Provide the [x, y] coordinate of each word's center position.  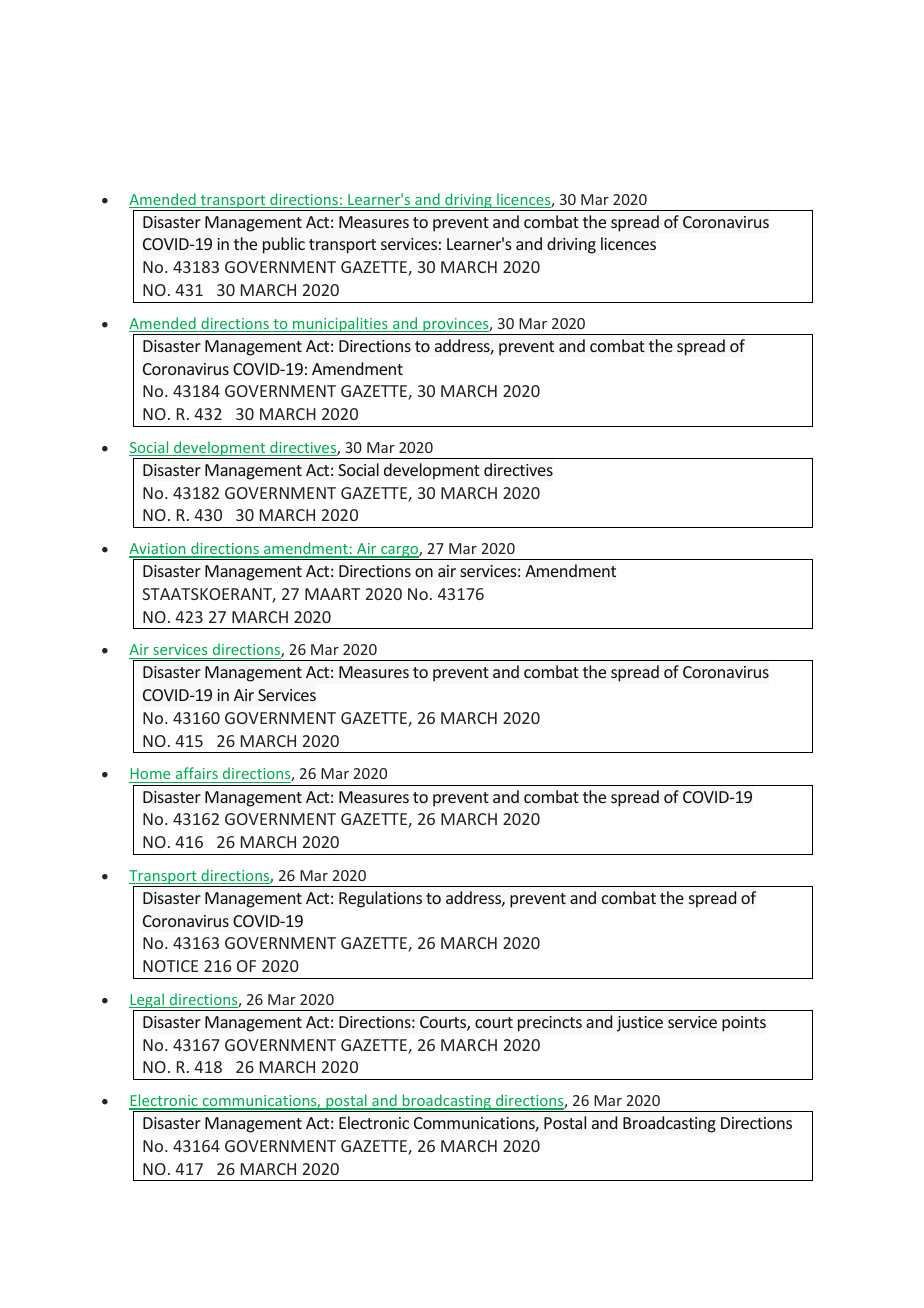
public [284, 245]
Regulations [380, 899]
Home [151, 775]
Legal [147, 1002]
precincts [550, 1024]
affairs [196, 775]
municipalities [340, 326]
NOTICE [170, 966]
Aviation [158, 550]
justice [640, 1024]
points [744, 1024]
